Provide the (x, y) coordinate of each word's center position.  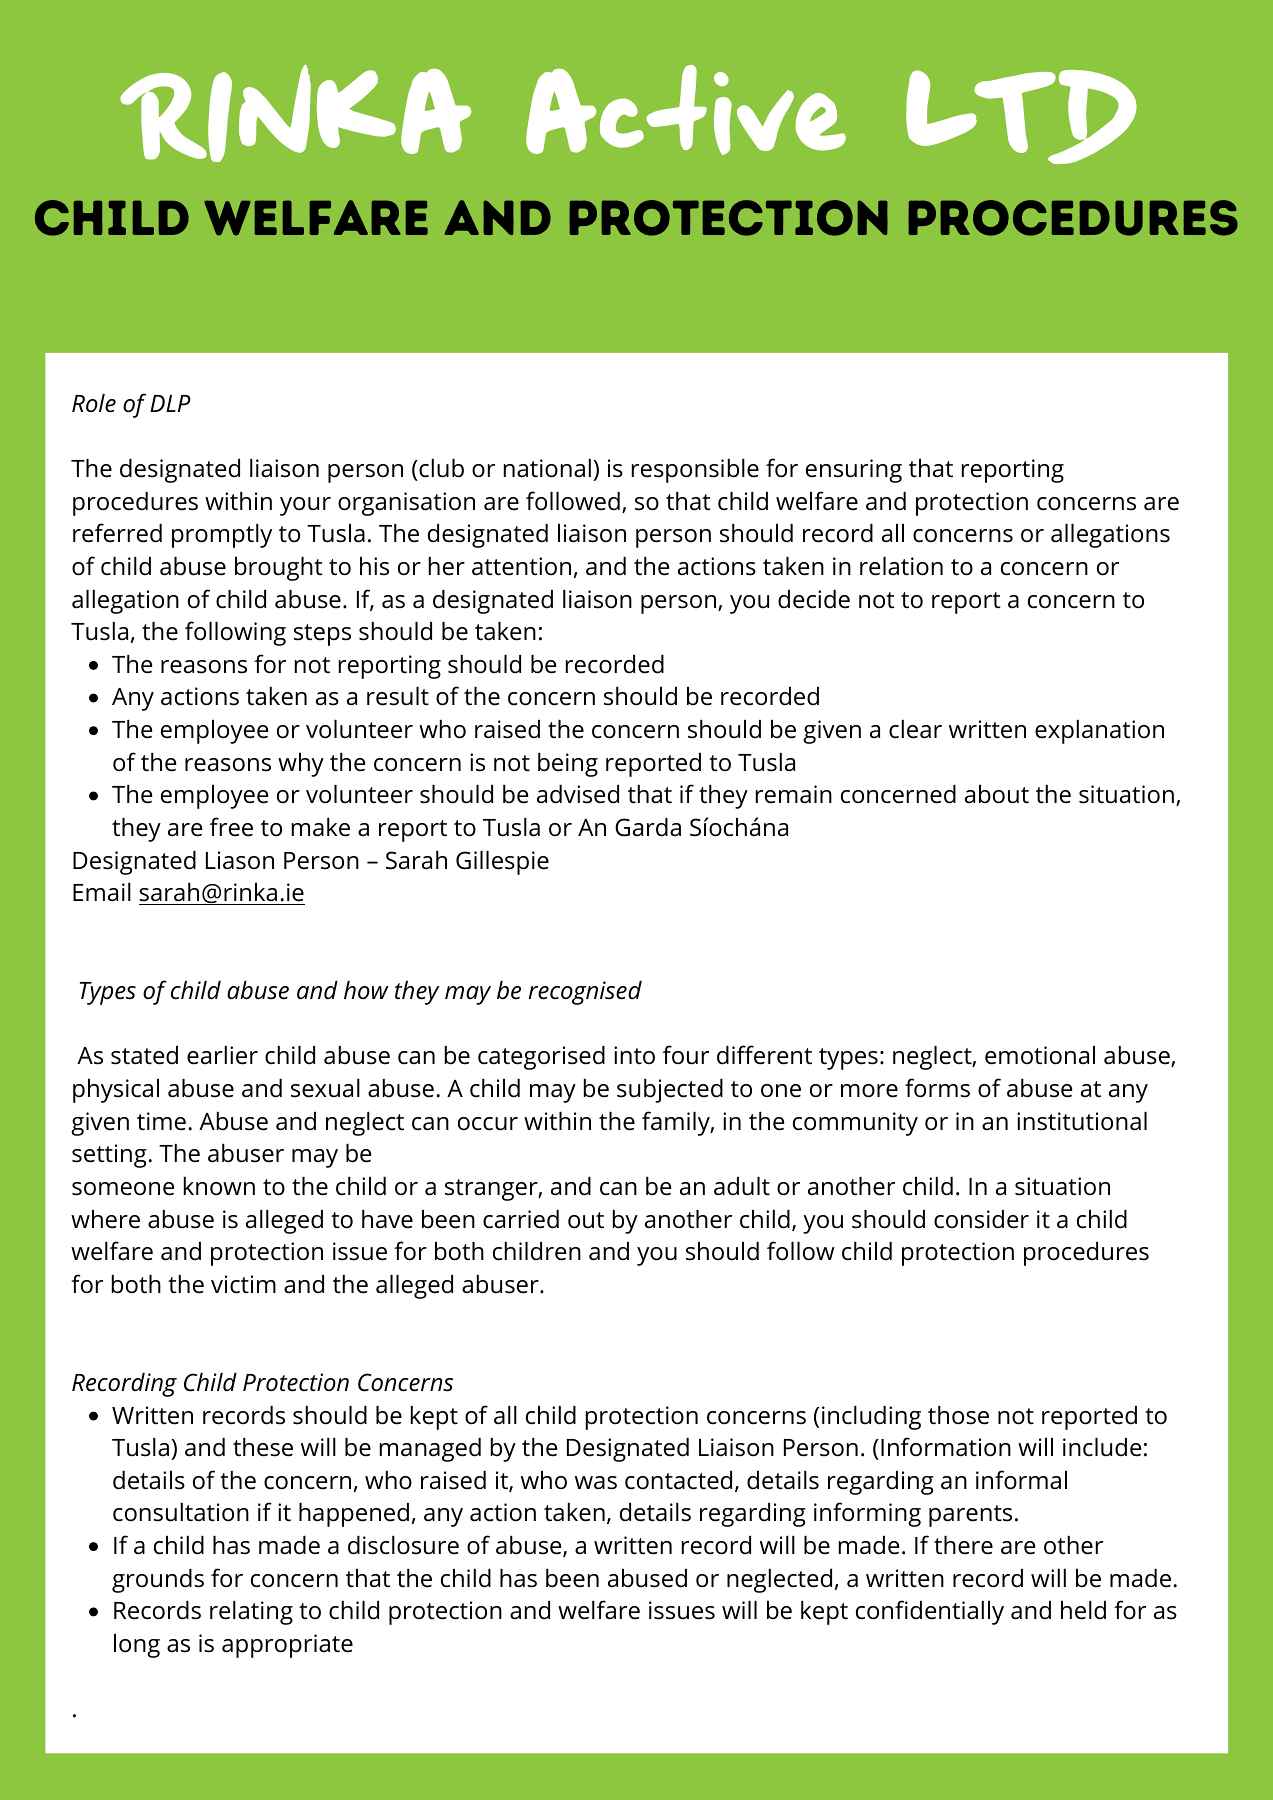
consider (981, 1219)
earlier (222, 1055)
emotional (1040, 1055)
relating (251, 1613)
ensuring (854, 471)
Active (686, 110)
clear (915, 729)
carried (521, 1219)
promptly (222, 536)
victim (243, 1284)
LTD (1021, 117)
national (547, 468)
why (301, 765)
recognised (585, 993)
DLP (170, 403)
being (568, 765)
